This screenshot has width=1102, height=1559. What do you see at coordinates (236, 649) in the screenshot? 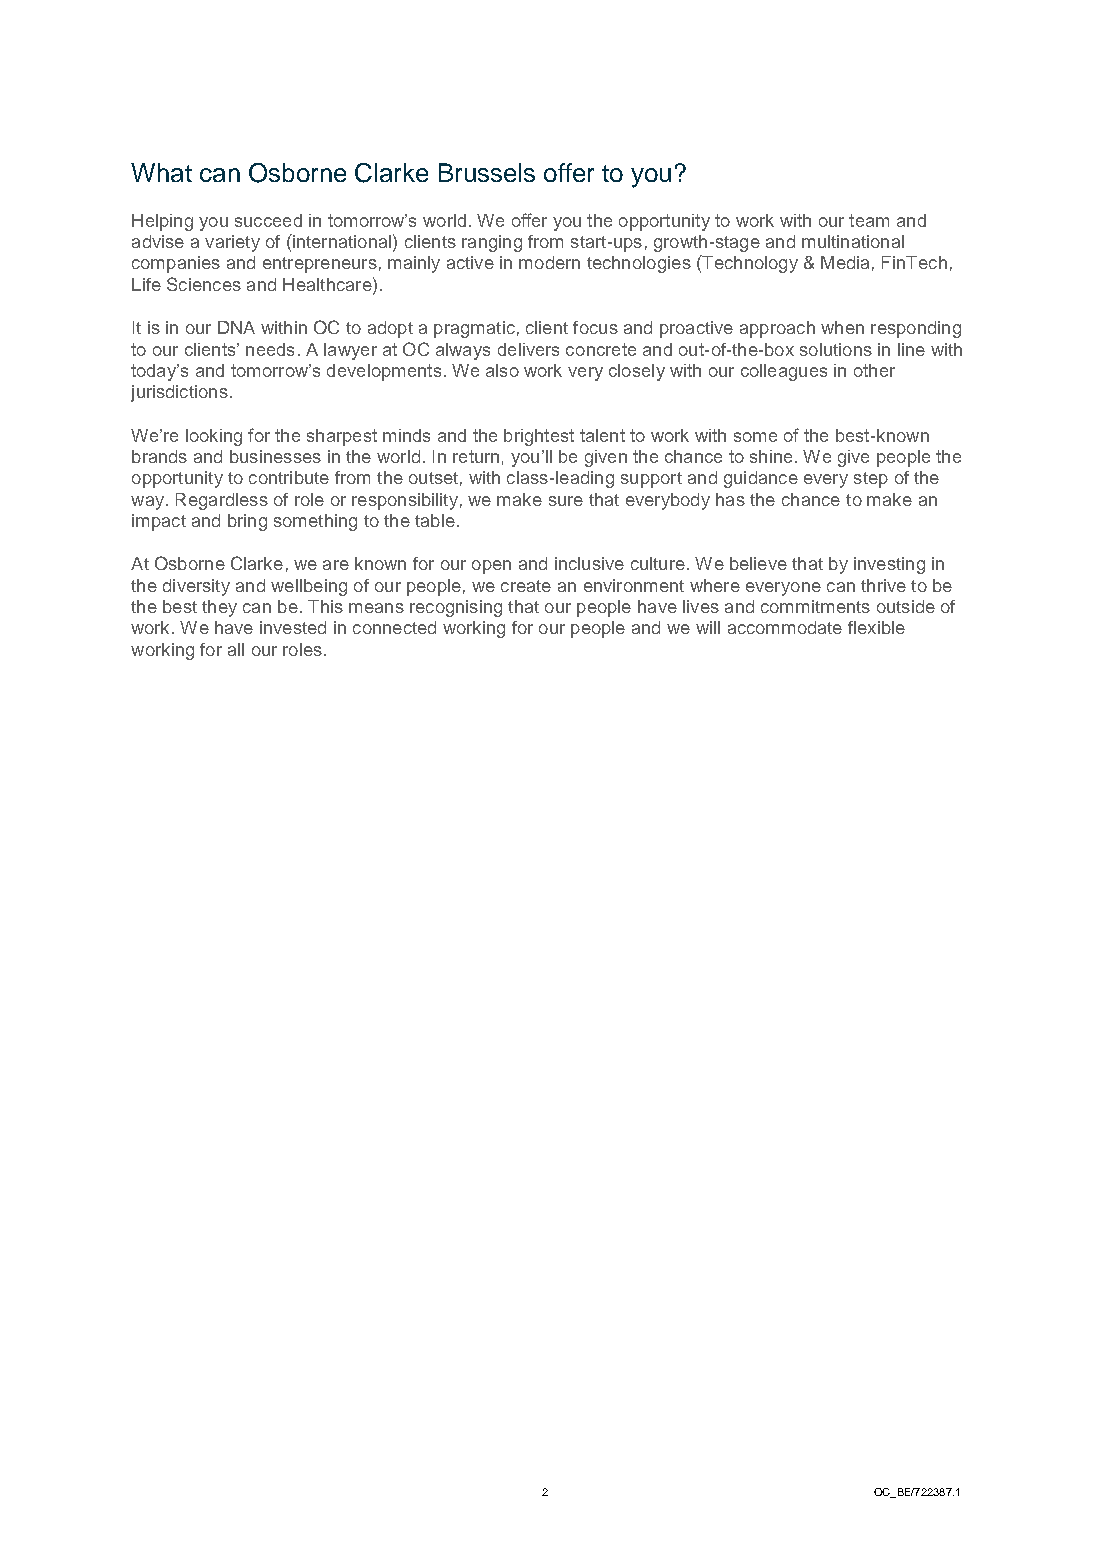
I see `all` at bounding box center [236, 649].
